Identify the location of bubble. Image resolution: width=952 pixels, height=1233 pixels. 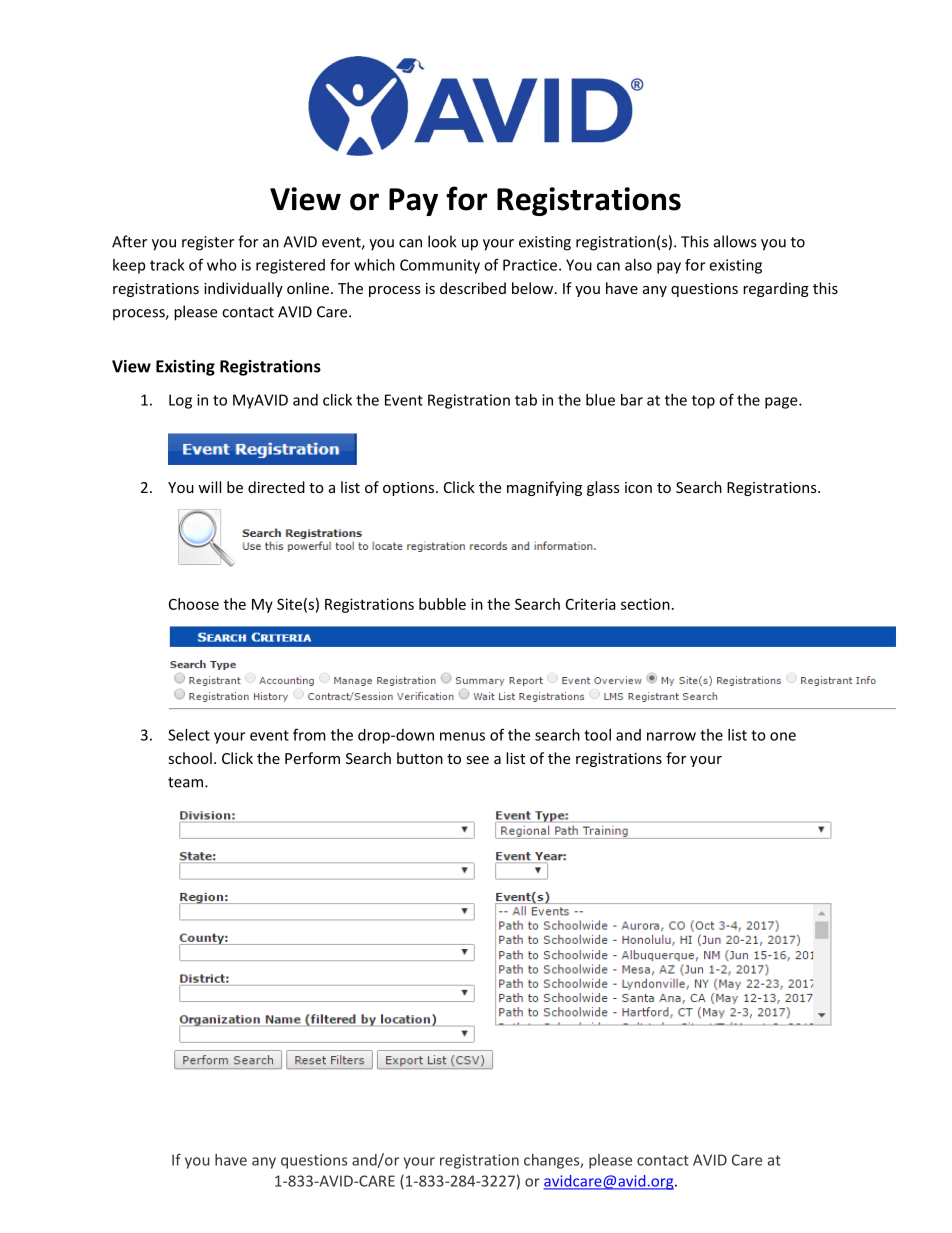
(442, 604).
